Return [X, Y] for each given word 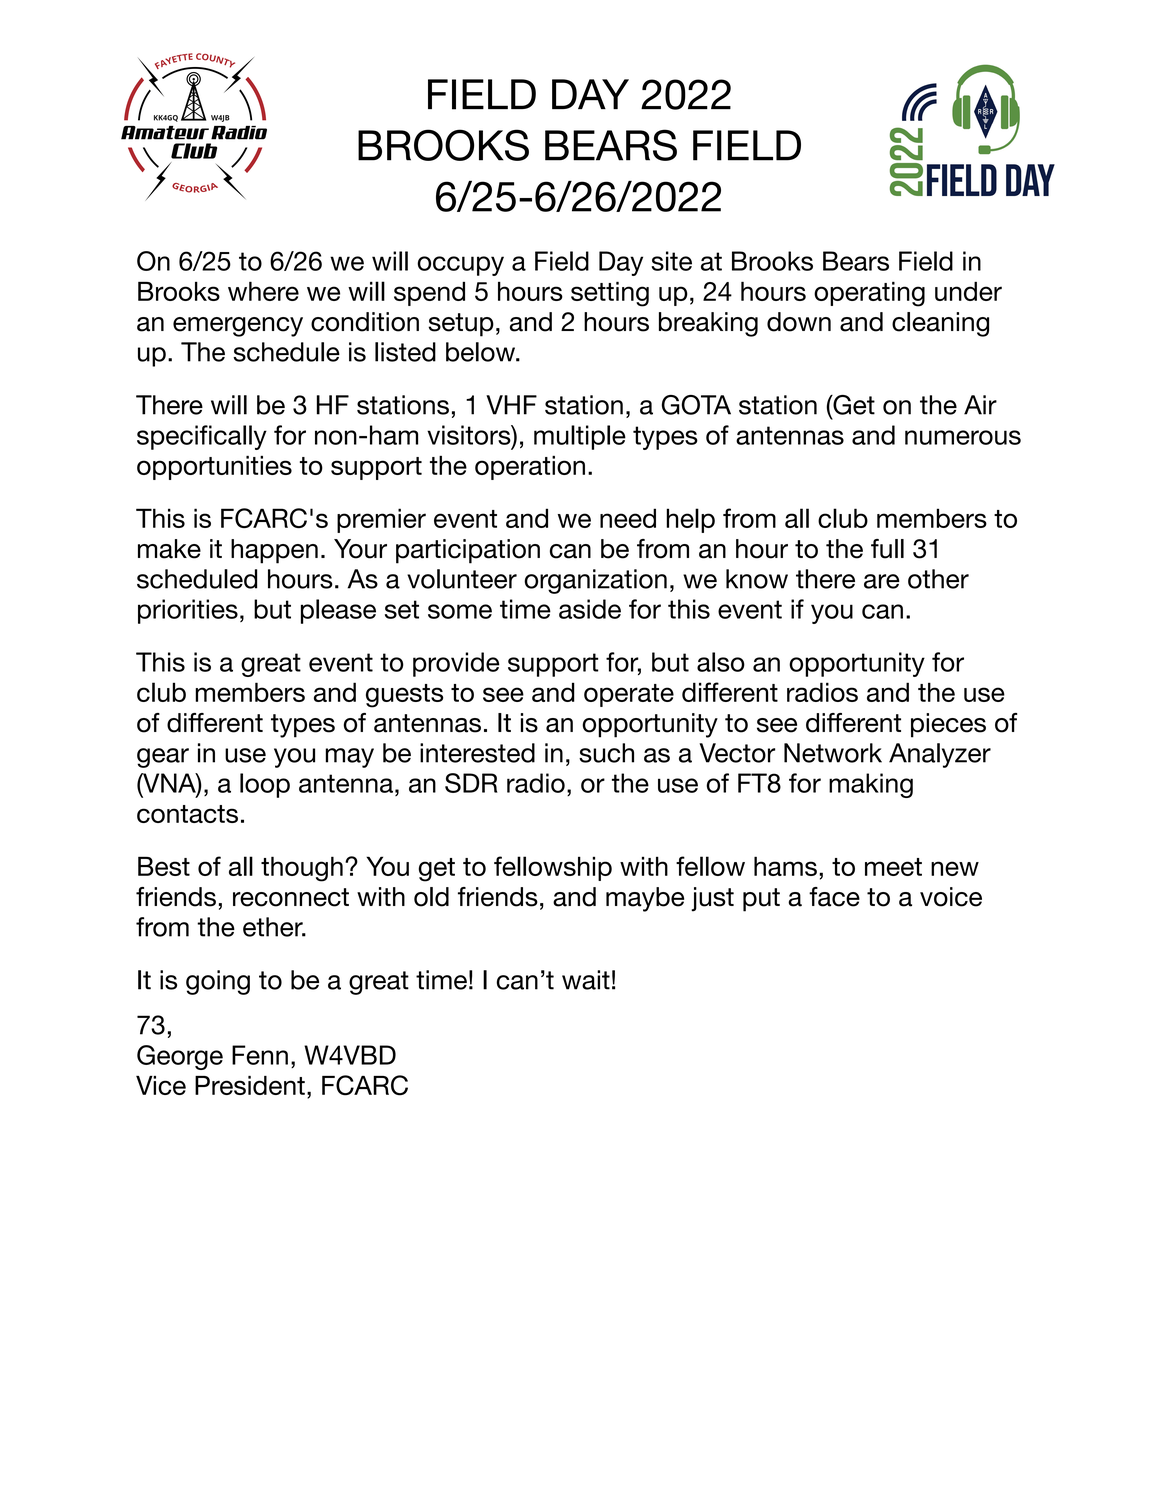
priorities [188, 611]
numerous [963, 437]
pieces [948, 725]
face [834, 897]
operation [530, 468]
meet [893, 867]
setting [610, 294]
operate [629, 695]
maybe [645, 899]
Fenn [260, 1055]
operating [869, 294]
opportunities [214, 467]
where [263, 291]
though [302, 869]
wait [586, 980]
